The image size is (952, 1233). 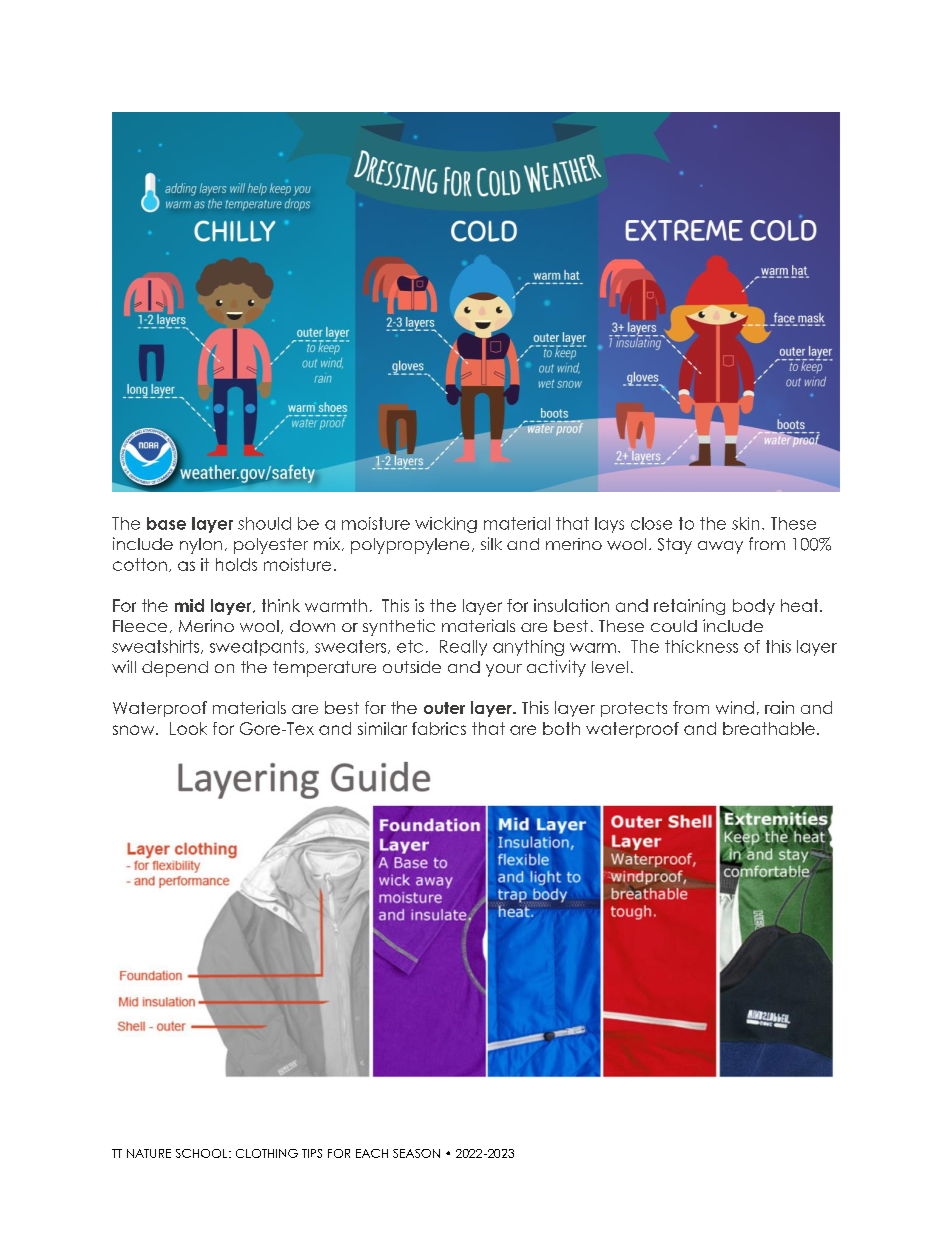 What do you see at coordinates (416, 1153) in the page?
I see `SEASON` at bounding box center [416, 1153].
